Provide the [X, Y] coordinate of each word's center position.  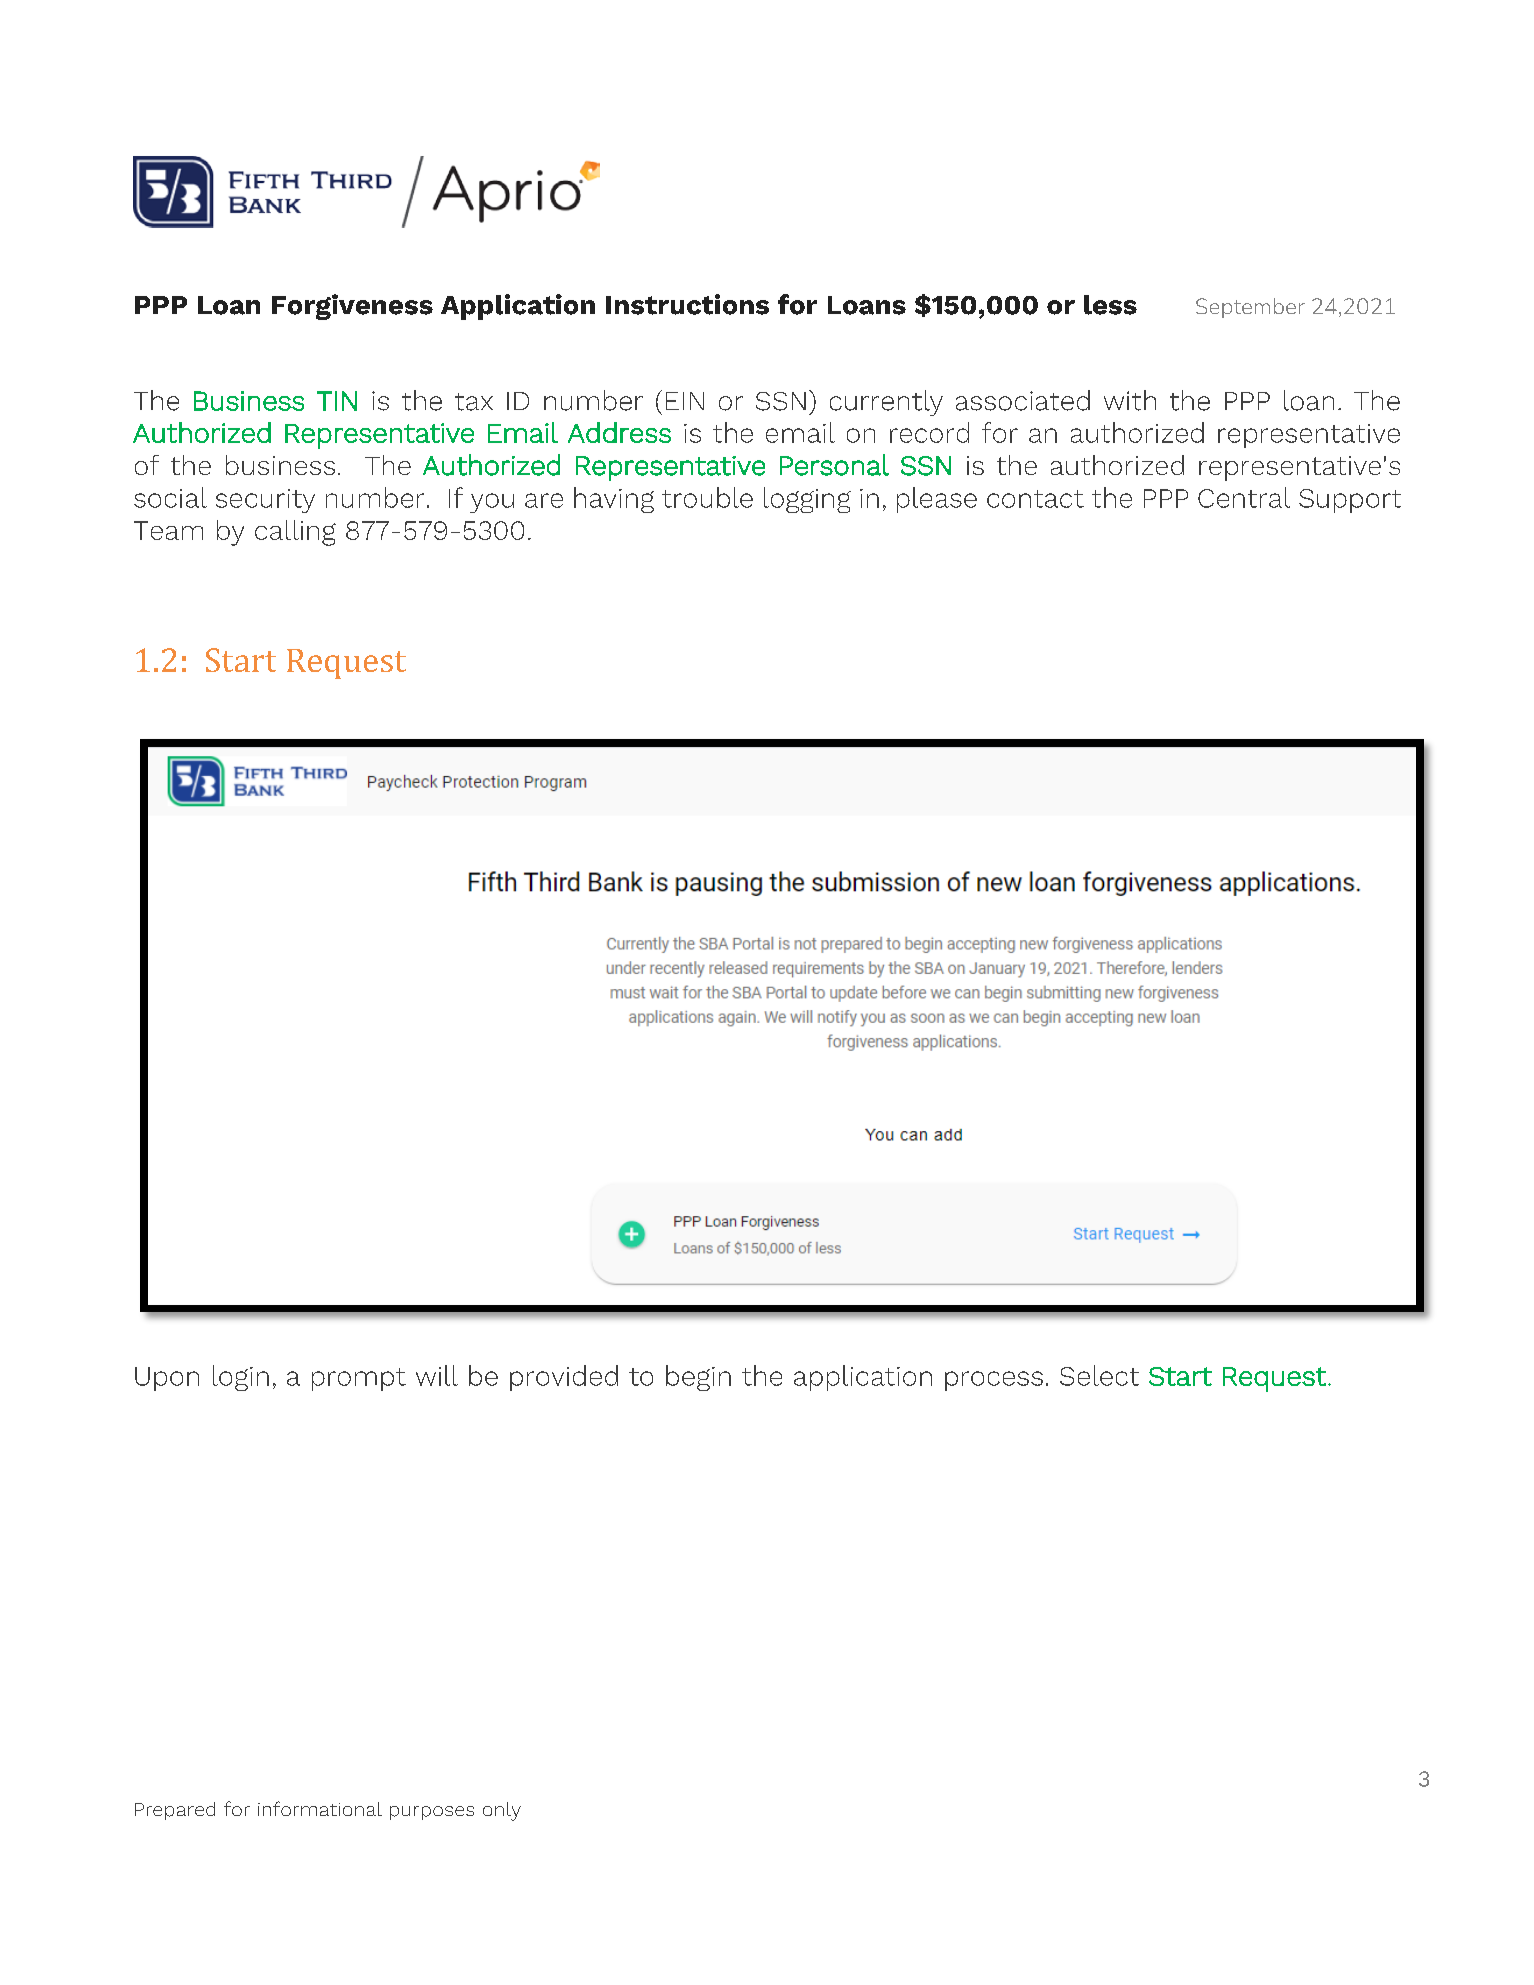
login [241, 1378]
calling [295, 533]
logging [807, 500]
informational [320, 1808]
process [994, 1381]
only [502, 1811]
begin [698, 1378]
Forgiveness [352, 307]
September [1250, 308]
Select [1099, 1375]
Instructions [687, 304]
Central [1244, 497]
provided [564, 1378]
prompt [359, 1379]
